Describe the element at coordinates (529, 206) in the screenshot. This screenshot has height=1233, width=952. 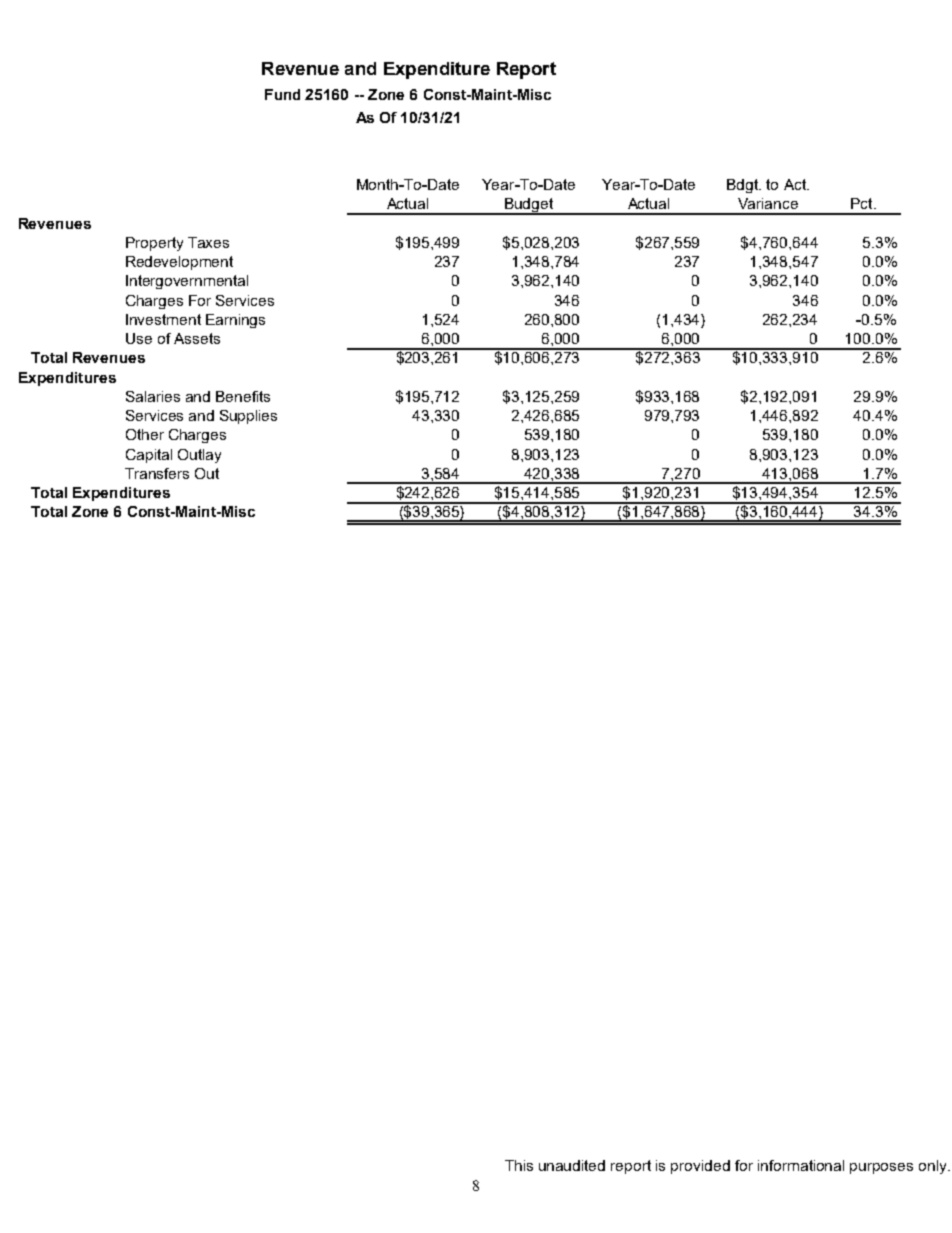
I see `Budget` at that location.
